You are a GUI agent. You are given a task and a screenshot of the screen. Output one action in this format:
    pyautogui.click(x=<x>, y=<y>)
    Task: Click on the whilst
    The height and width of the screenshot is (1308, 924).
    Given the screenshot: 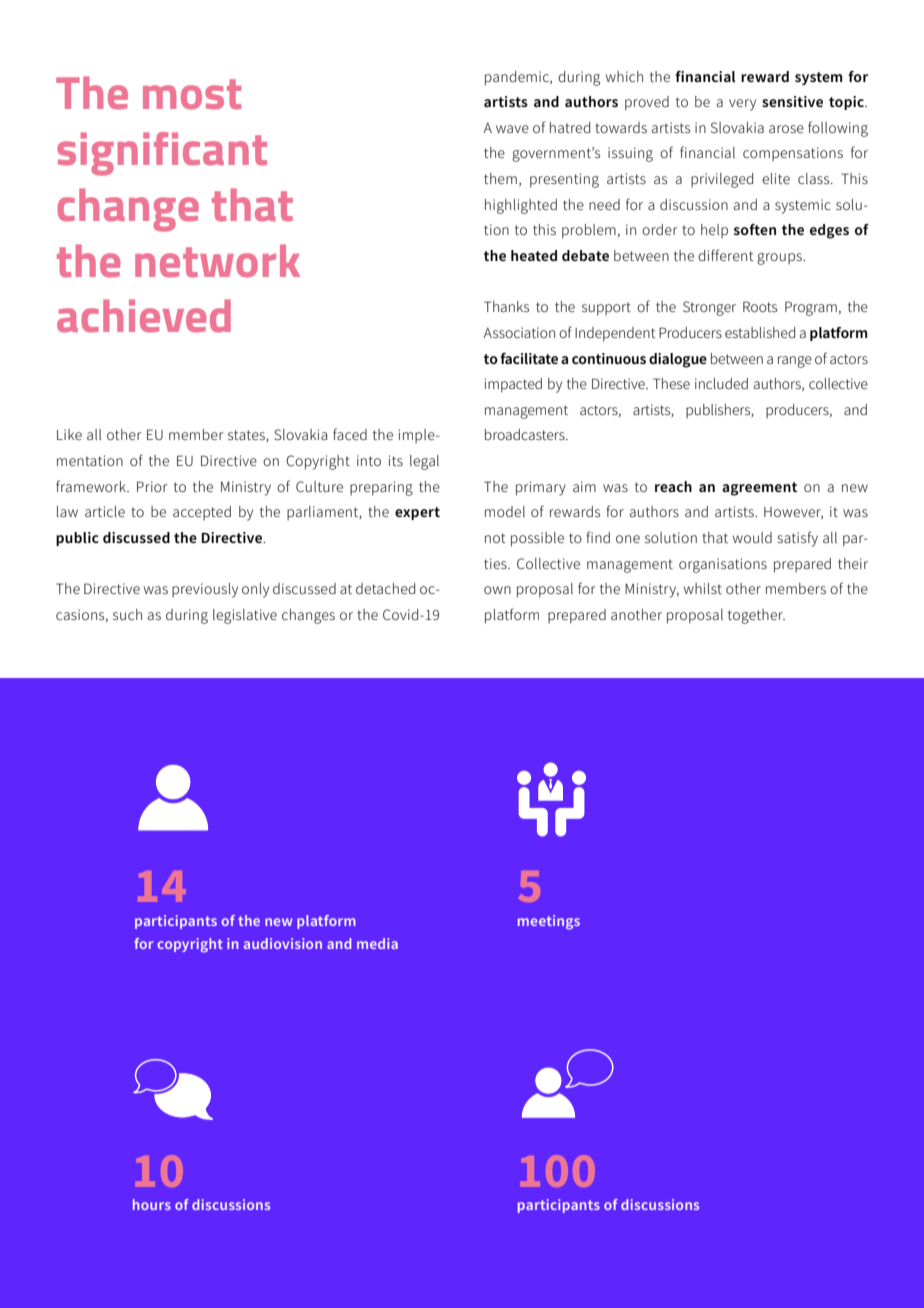 What is the action you would take?
    pyautogui.click(x=703, y=588)
